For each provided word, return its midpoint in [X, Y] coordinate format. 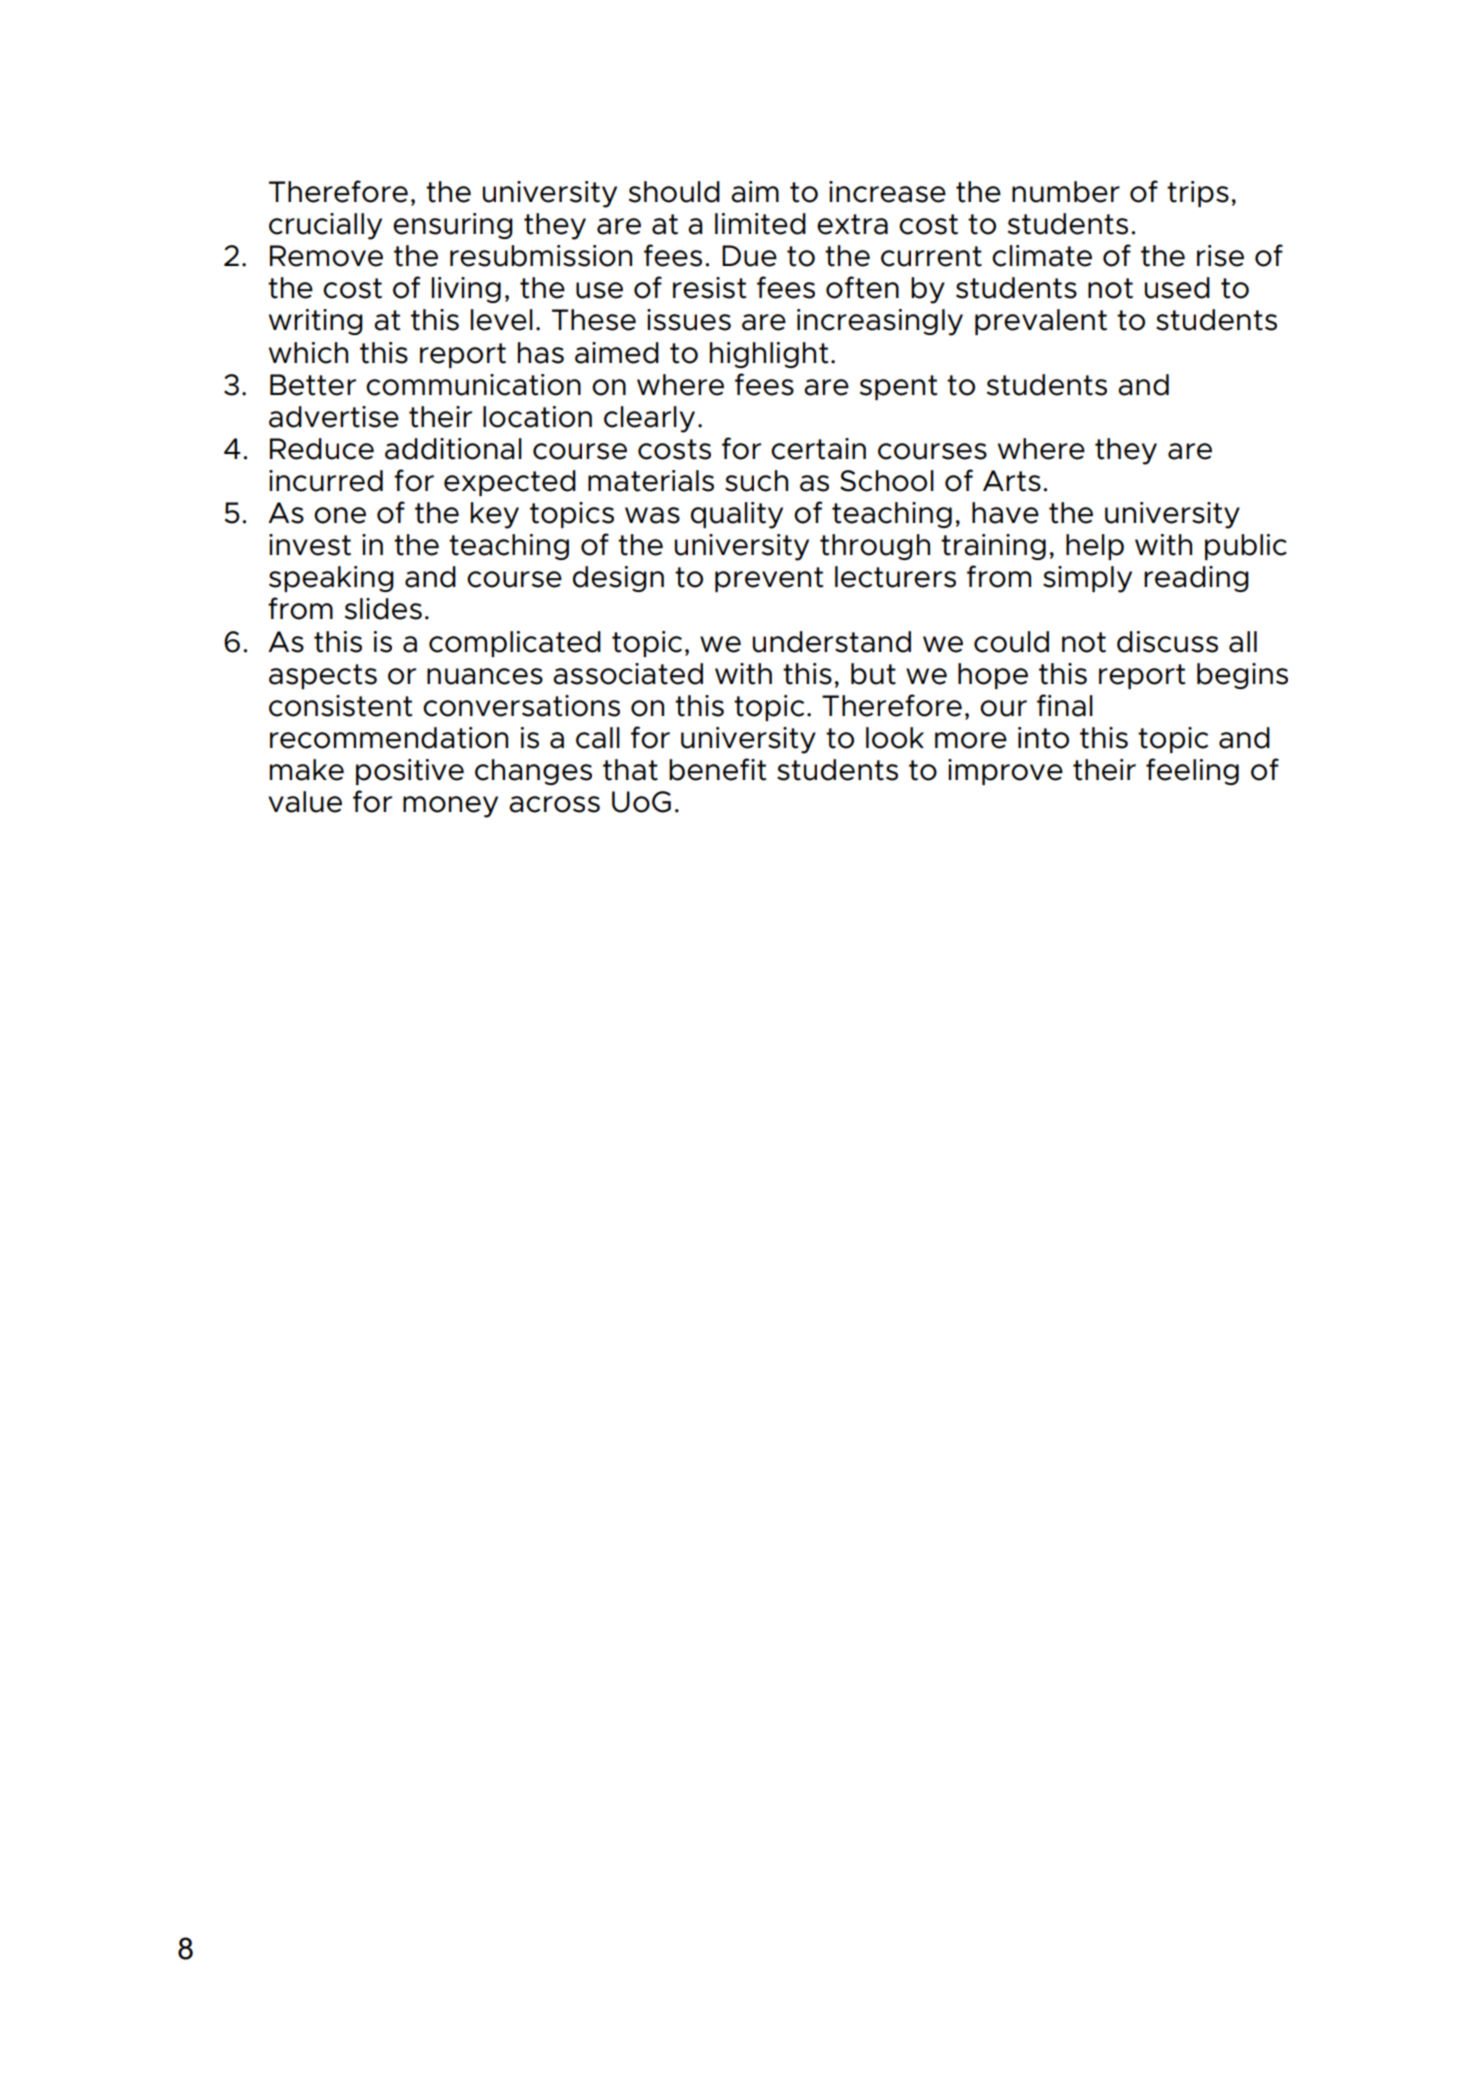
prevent [769, 579]
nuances [485, 676]
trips [1198, 194]
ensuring [453, 226]
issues [689, 320]
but [873, 674]
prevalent [1041, 322]
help [1095, 547]
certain [818, 449]
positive [410, 772]
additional [453, 449]
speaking [331, 579]
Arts [1012, 481]
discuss [1167, 642]
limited [760, 224]
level [502, 320]
